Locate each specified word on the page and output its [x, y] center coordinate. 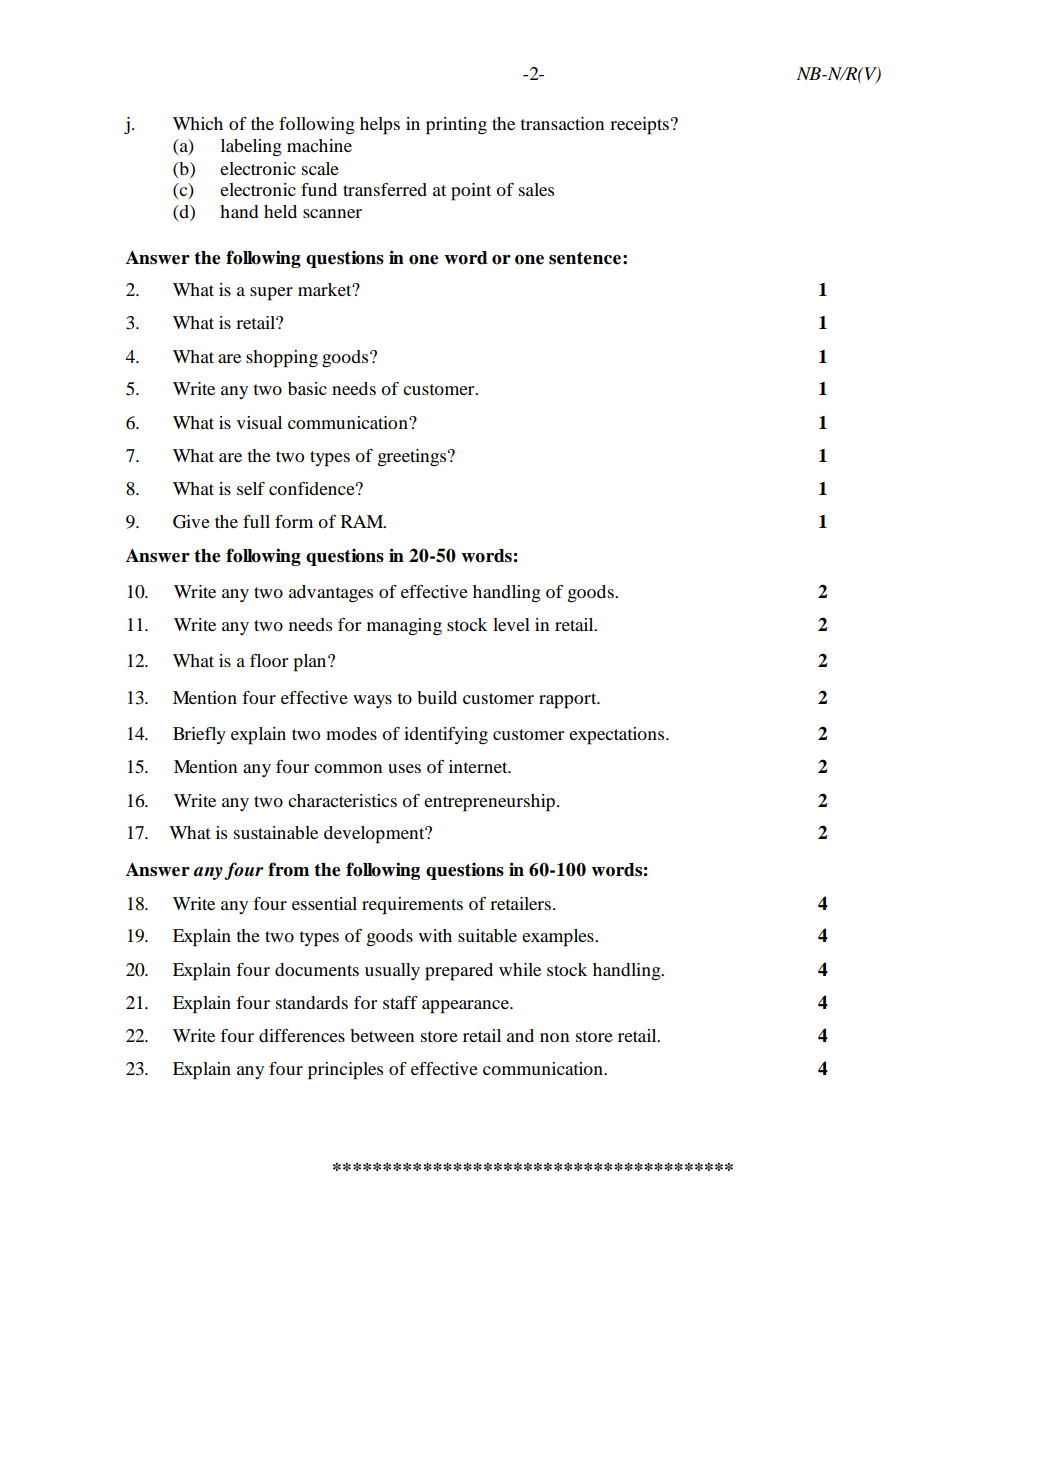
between [382, 1035]
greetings [413, 458]
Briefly [199, 735]
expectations [618, 736]
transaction [562, 123]
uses [404, 768]
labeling [251, 148]
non [554, 1037]
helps [380, 126]
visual [259, 422]
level [511, 624]
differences [302, 1035]
